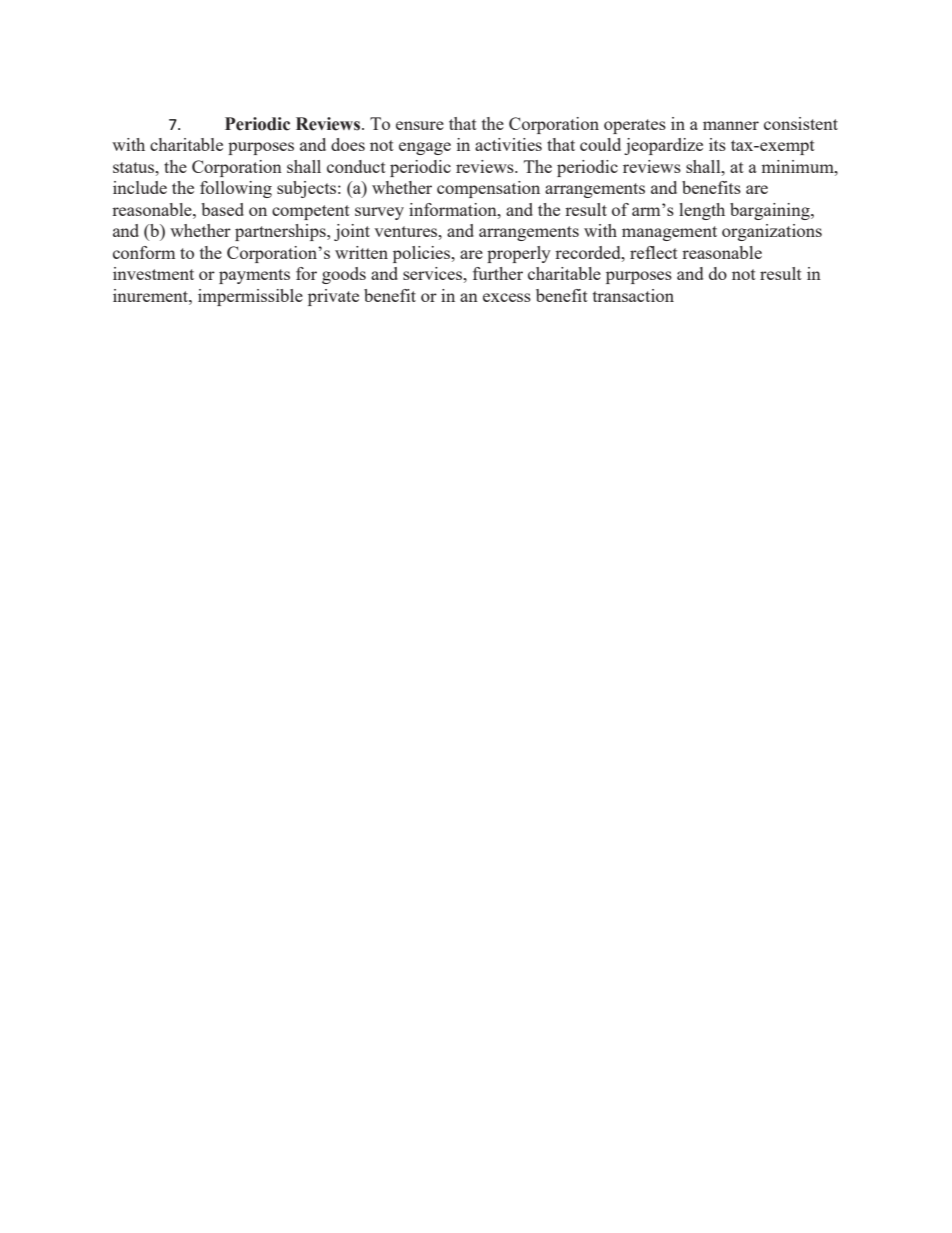 The height and width of the screenshot is (1233, 952). Describe the element at coordinates (420, 125) in the screenshot. I see `ensure` at that location.
